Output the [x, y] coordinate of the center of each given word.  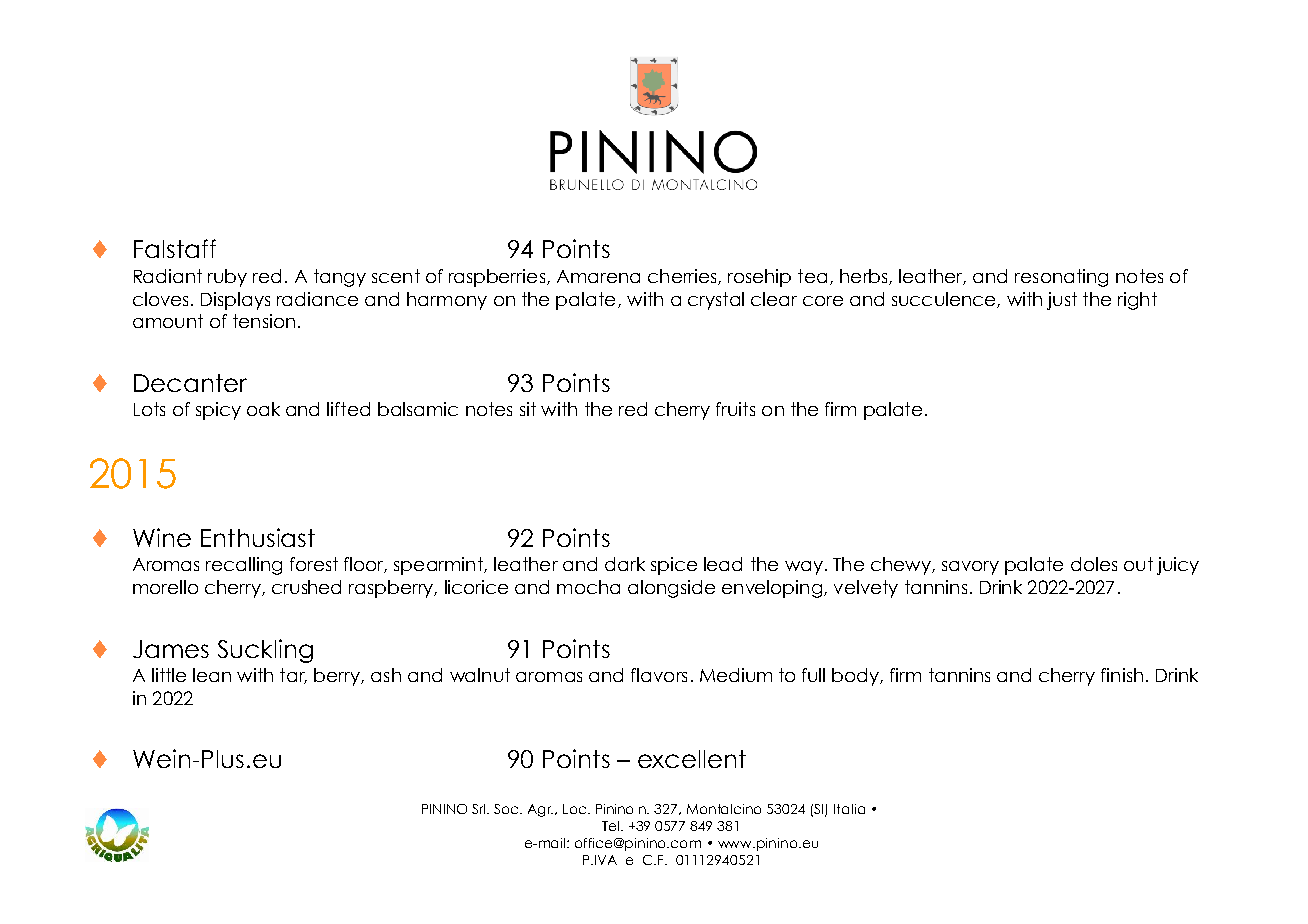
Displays [235, 301]
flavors [659, 675]
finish [1122, 675]
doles [1094, 564]
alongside [671, 589]
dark [625, 564]
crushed [306, 587]
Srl [480, 809]
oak [263, 409]
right [1137, 301]
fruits [735, 409]
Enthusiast [258, 537]
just [1062, 301]
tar [293, 676]
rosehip [759, 278]
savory [970, 568]
